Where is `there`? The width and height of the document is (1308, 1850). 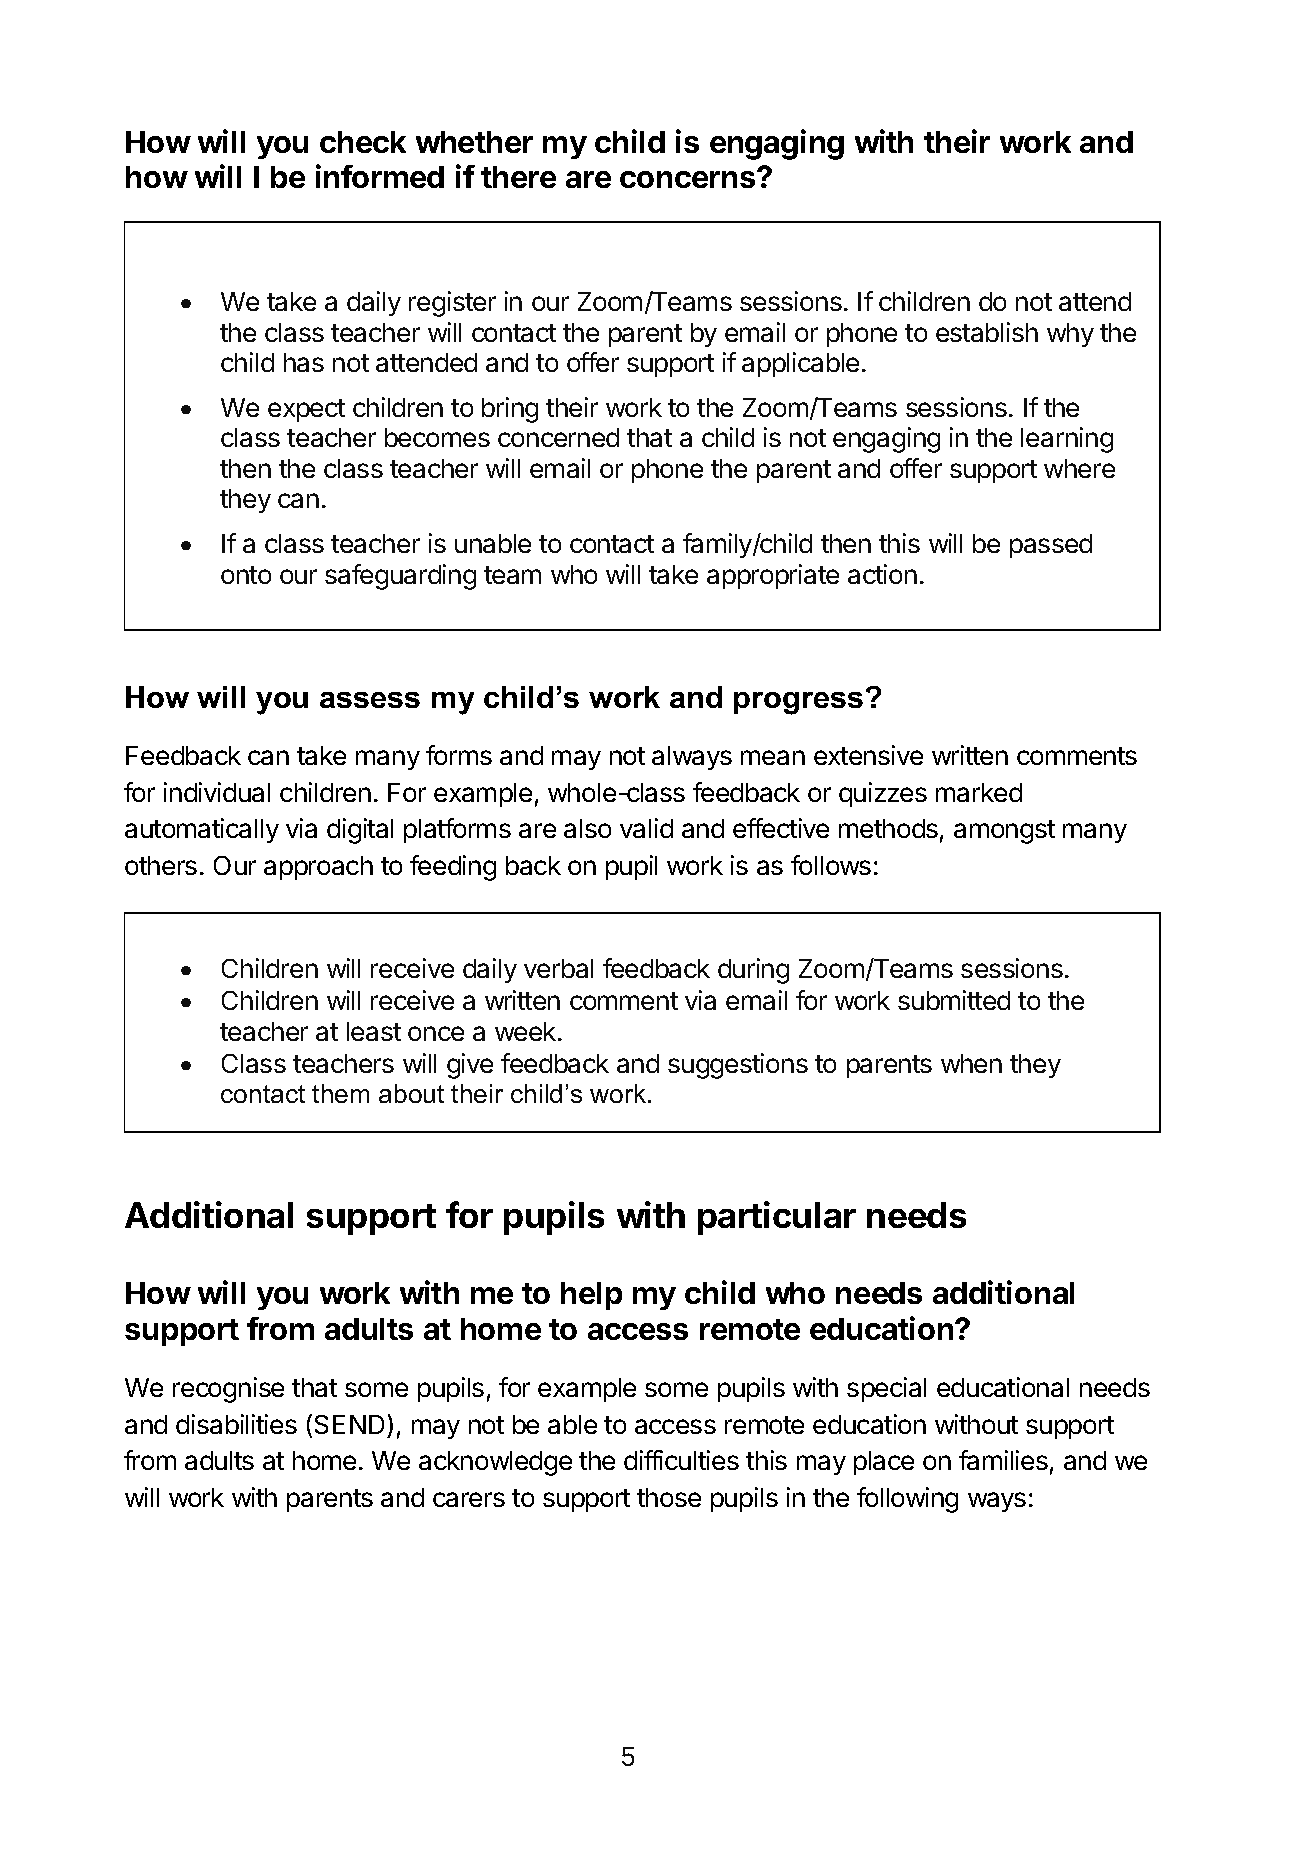
there is located at coordinates (518, 177).
